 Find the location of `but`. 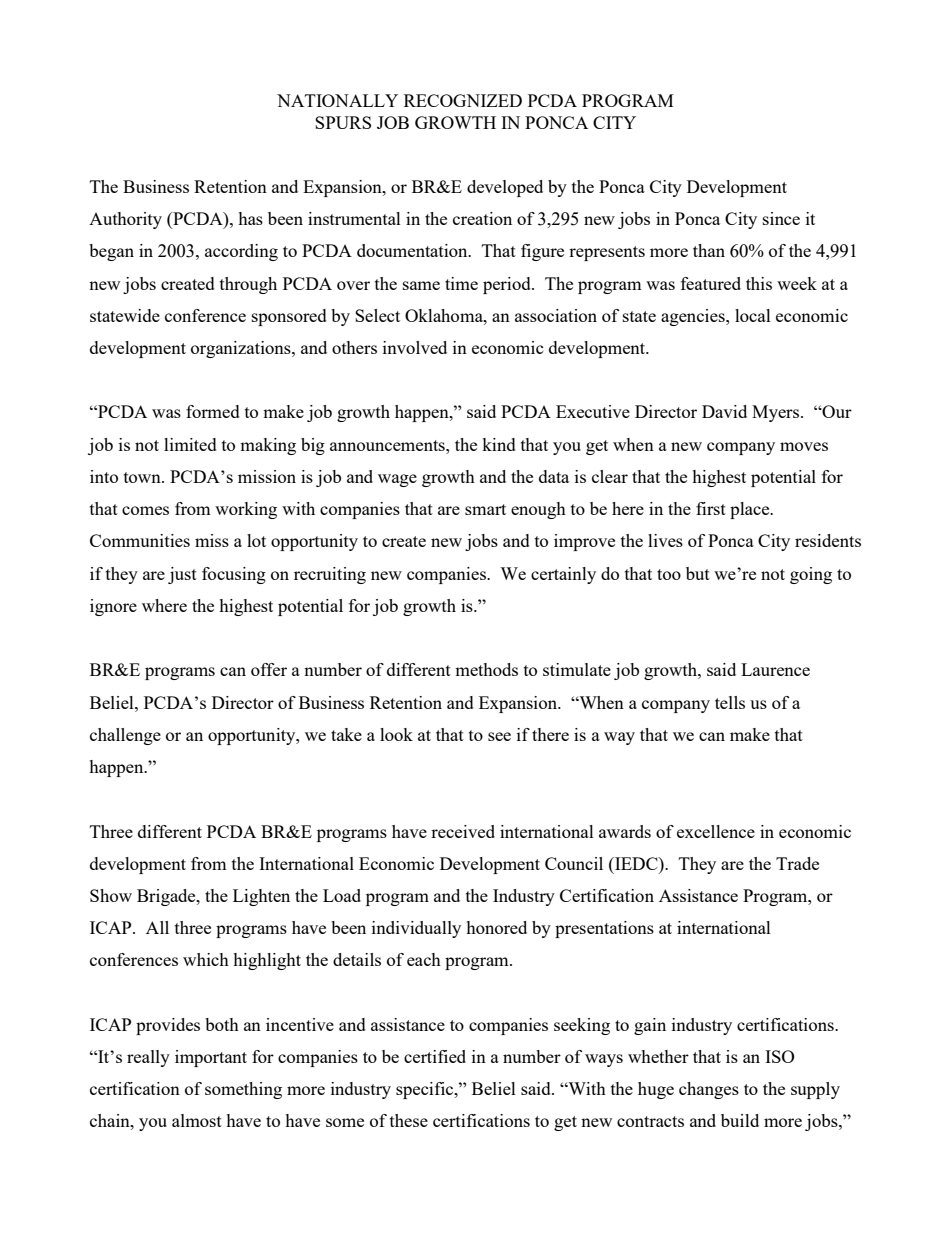

but is located at coordinates (698, 573).
